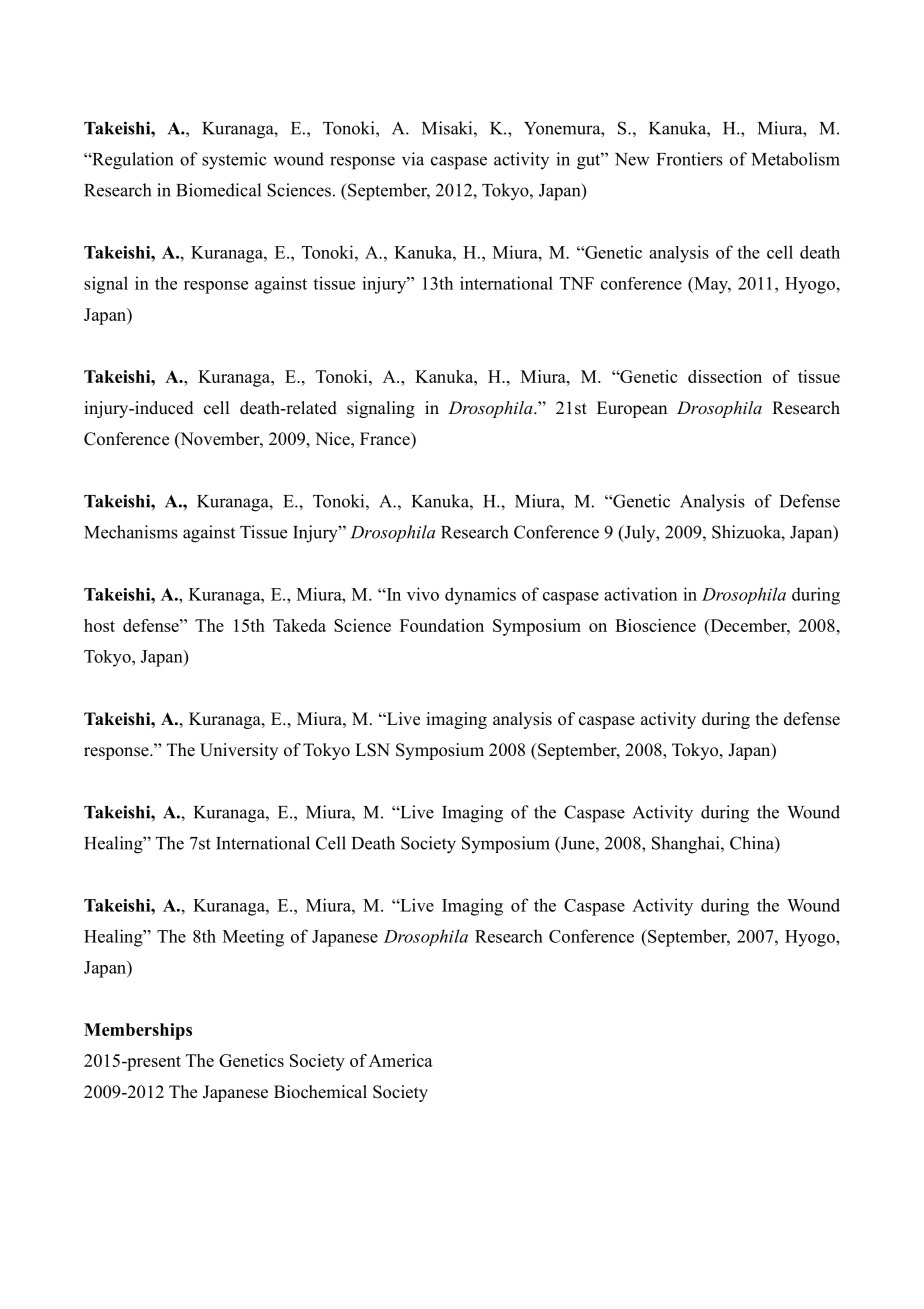 The image size is (924, 1309). I want to click on America, so click(401, 1060).
